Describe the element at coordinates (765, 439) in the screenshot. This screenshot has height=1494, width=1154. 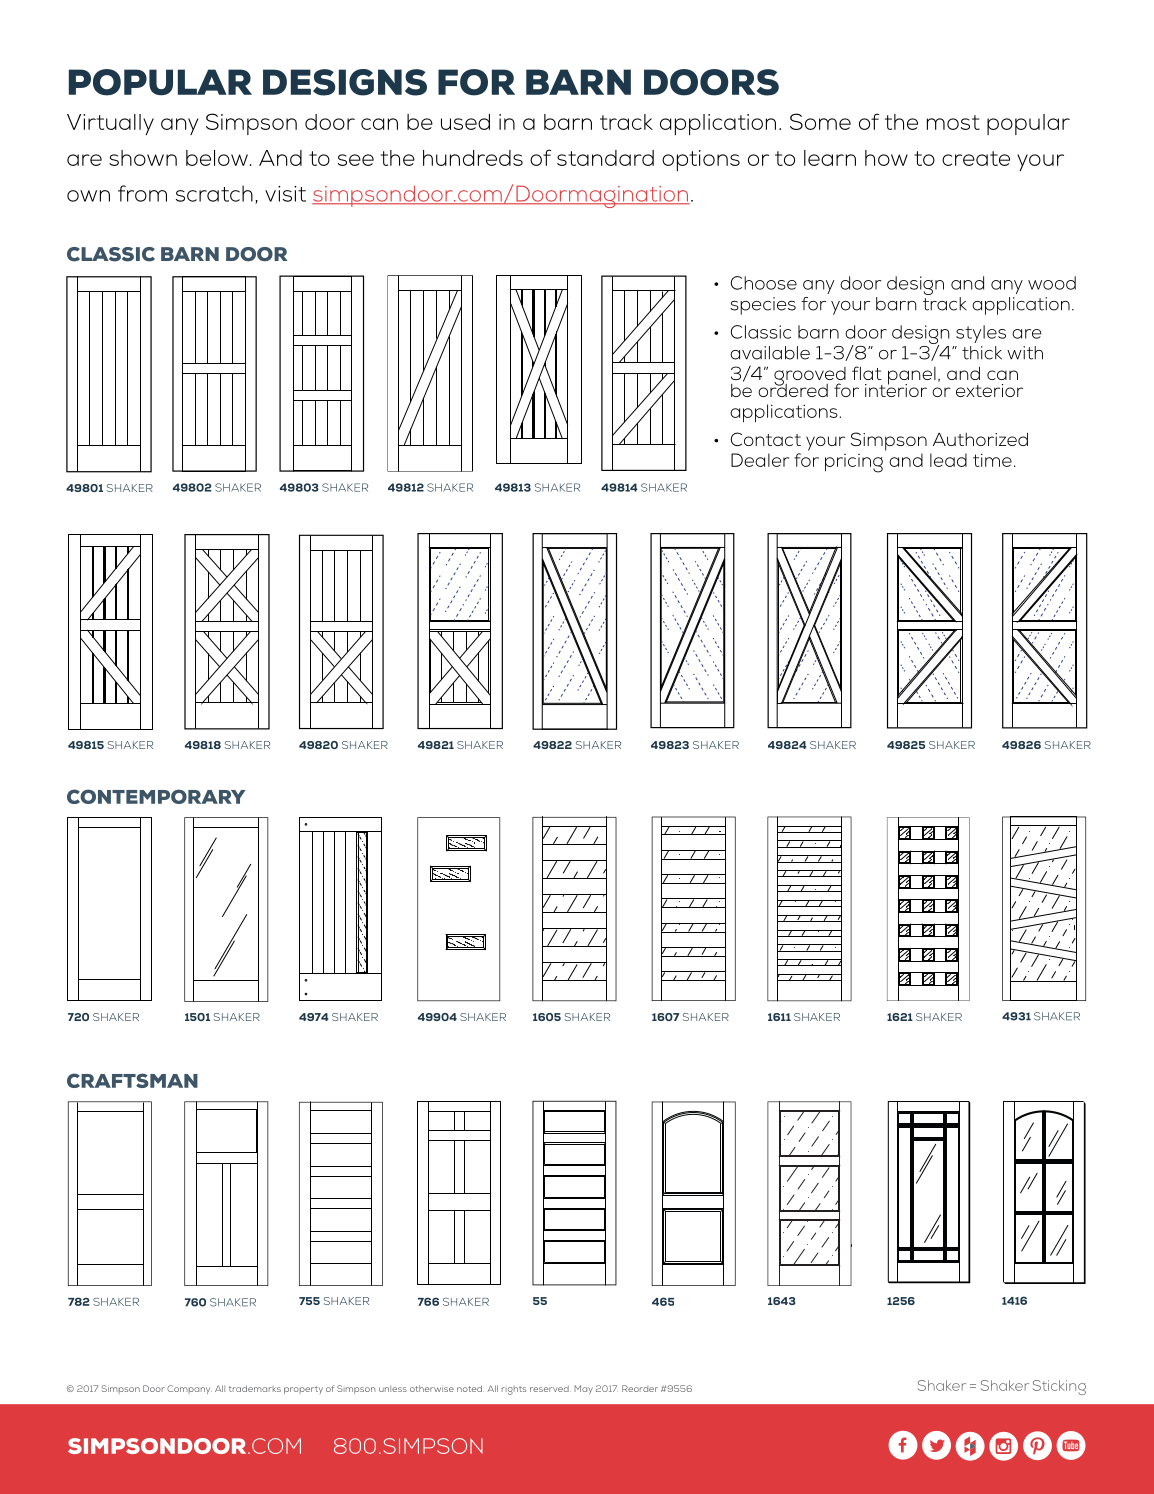
I see `Contact` at that location.
